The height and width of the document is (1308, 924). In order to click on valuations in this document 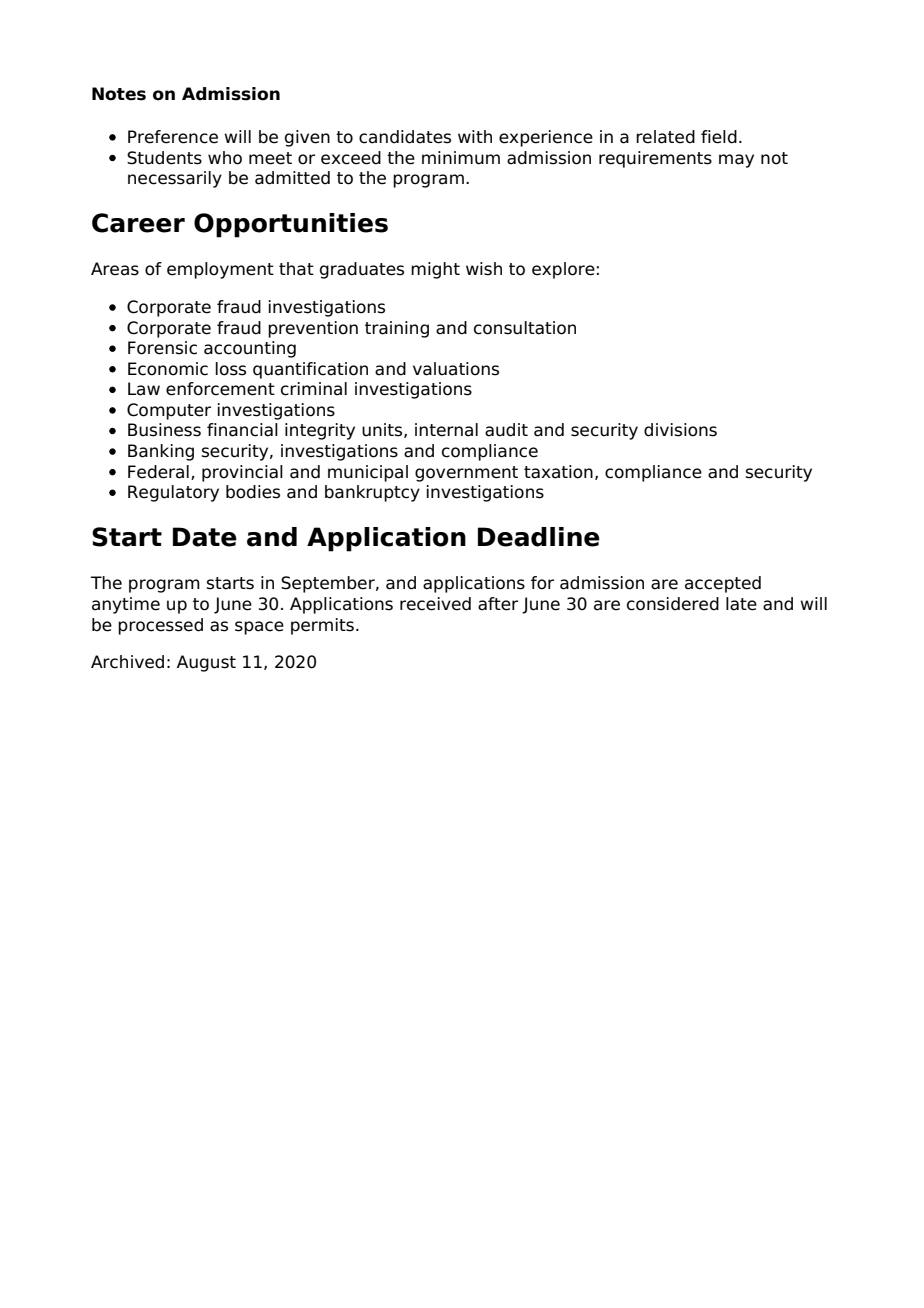, I will do `click(456, 369)`.
